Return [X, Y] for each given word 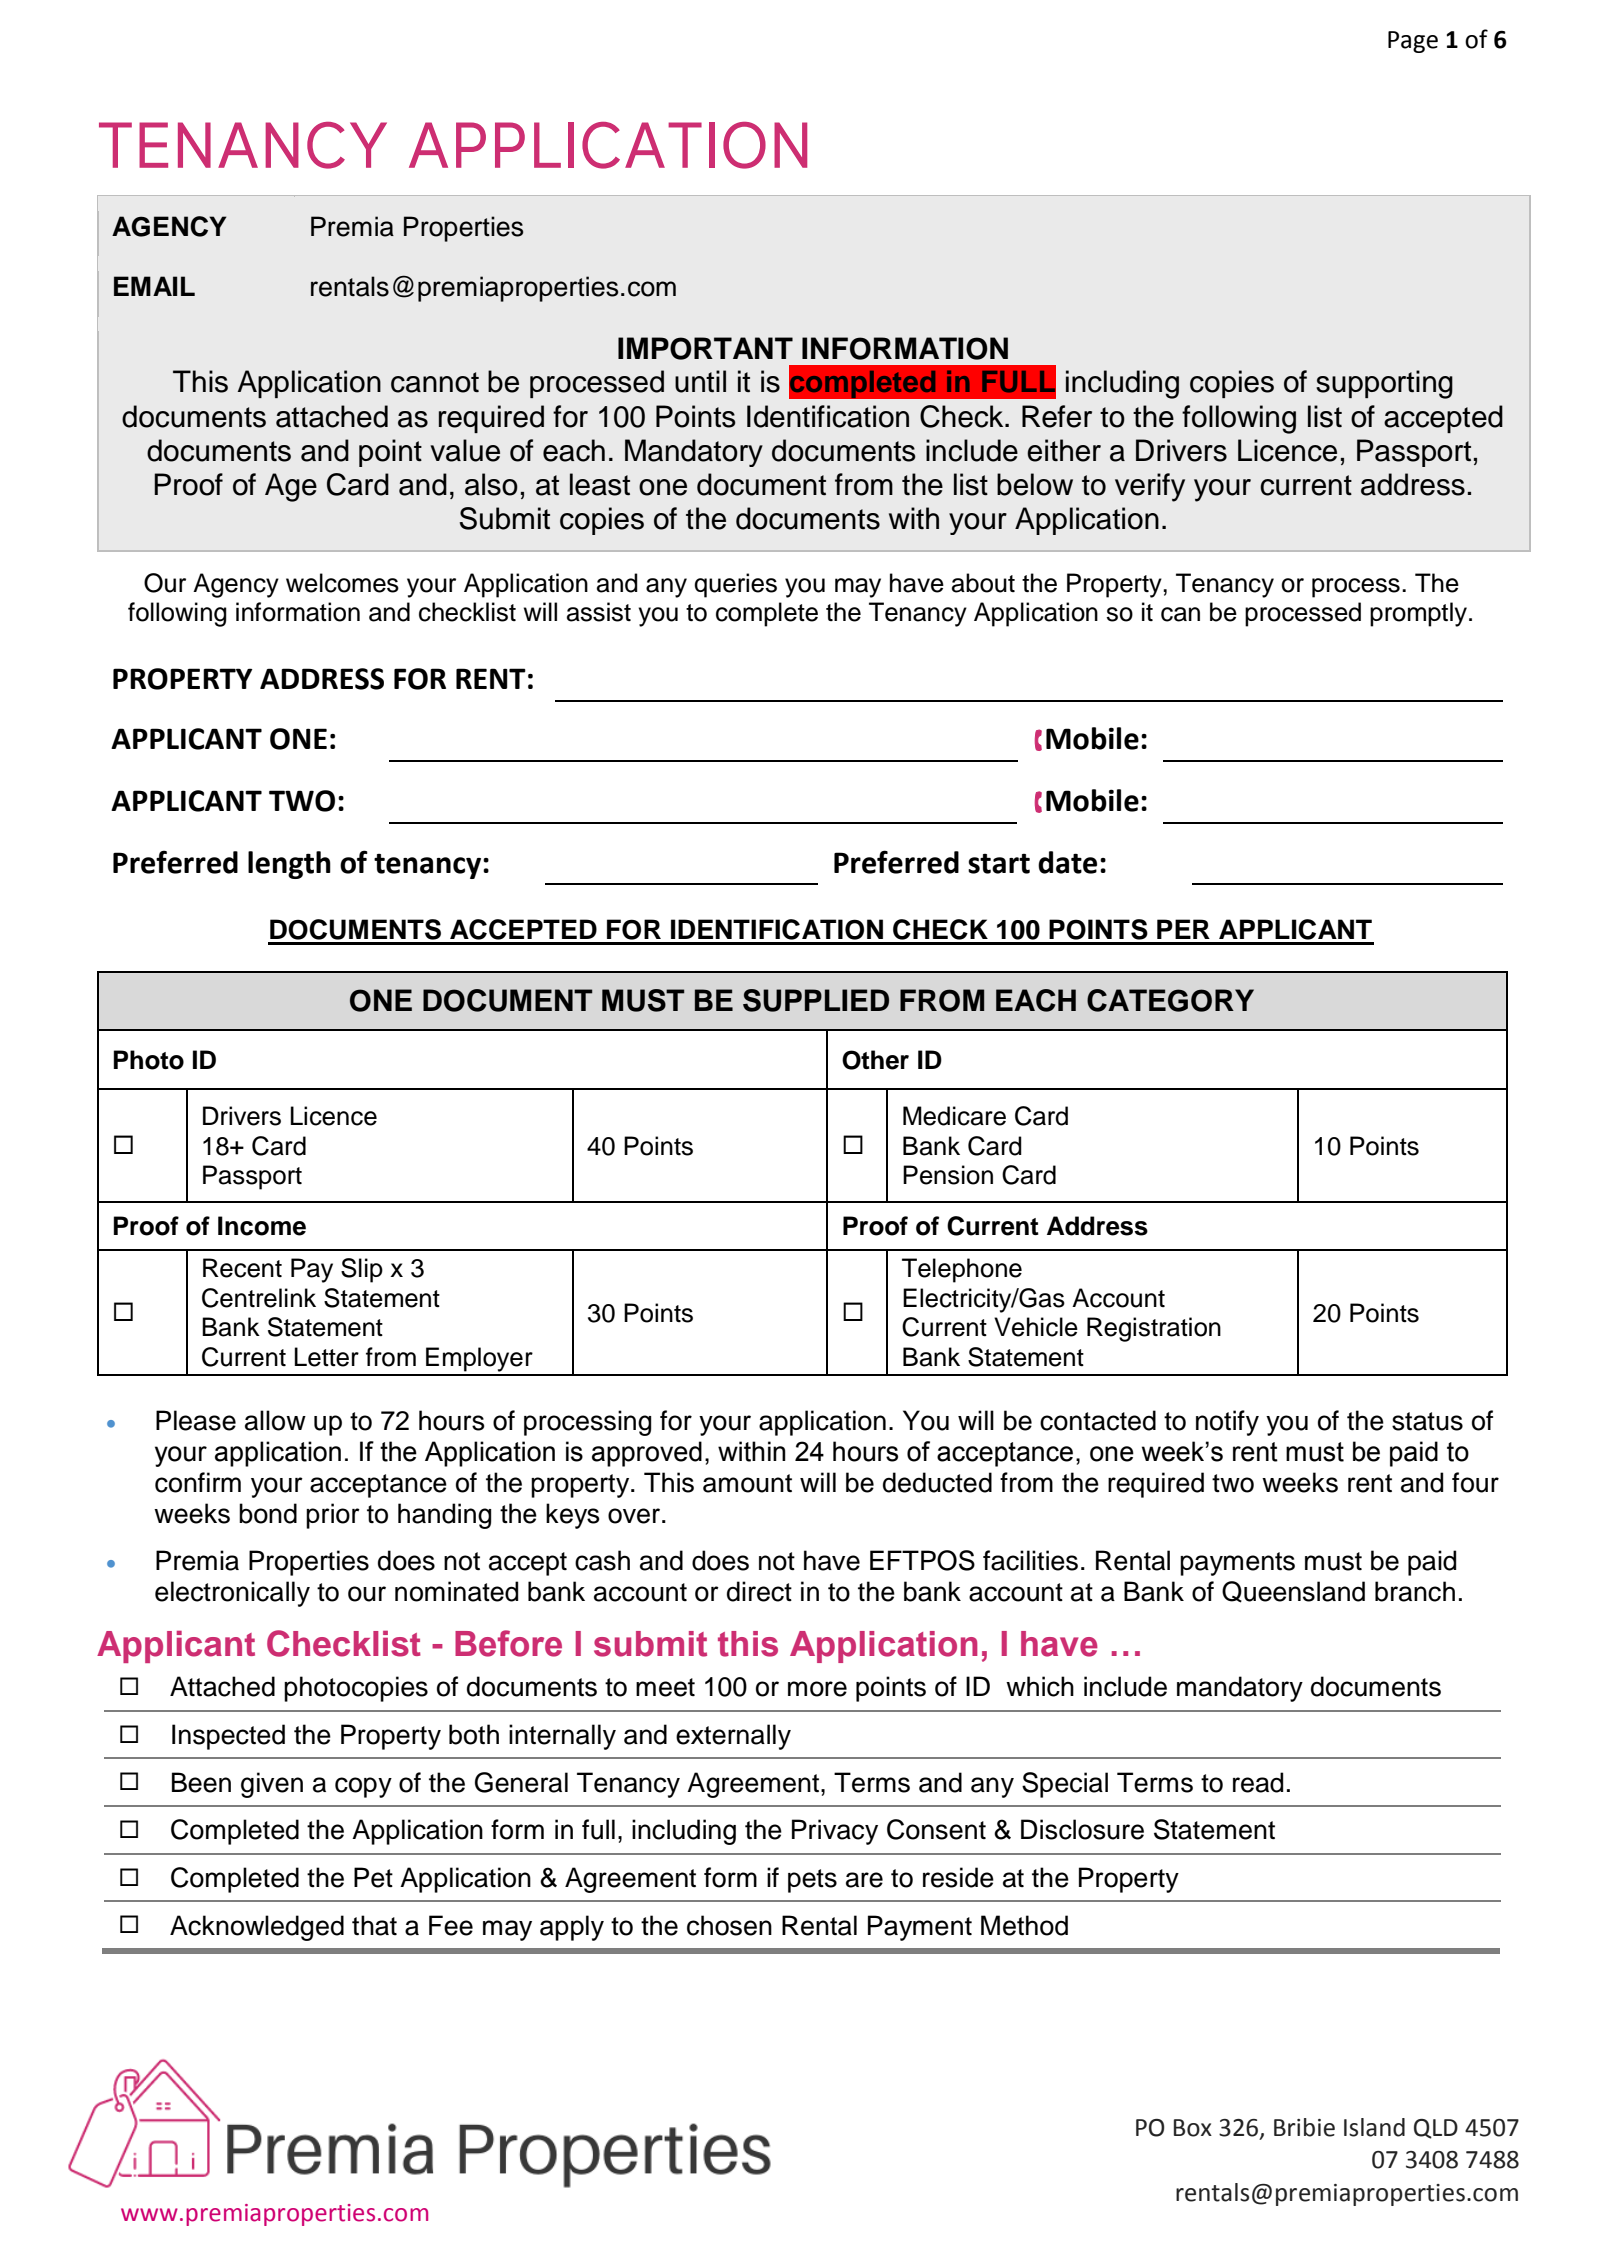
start [999, 864]
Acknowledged [257, 1928]
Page [1413, 42]
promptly [1420, 614]
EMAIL [154, 286]
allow [275, 1420]
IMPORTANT [705, 348]
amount [747, 1483]
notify [1227, 1423]
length [289, 865]
